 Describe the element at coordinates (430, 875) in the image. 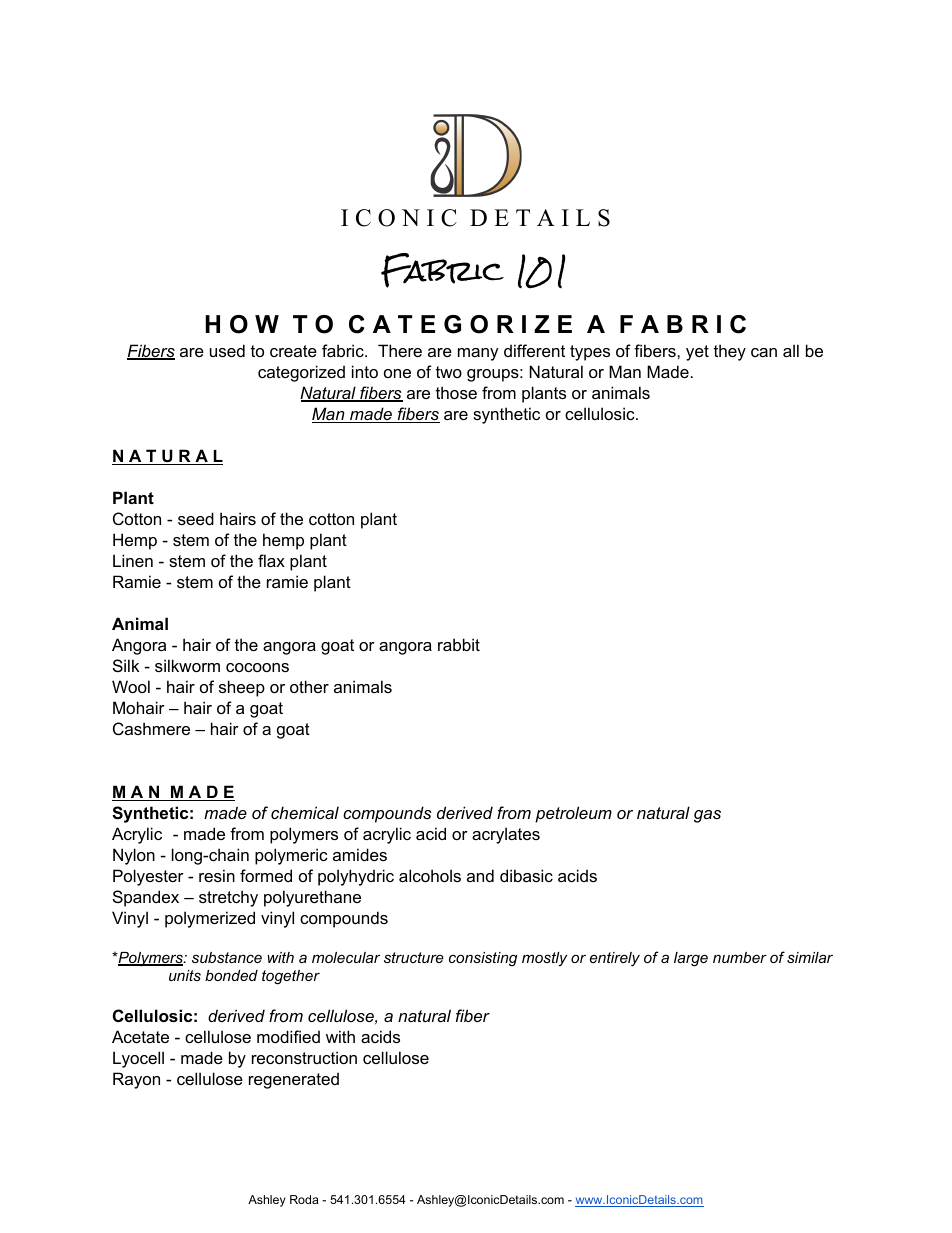

I see `alcohols` at that location.
